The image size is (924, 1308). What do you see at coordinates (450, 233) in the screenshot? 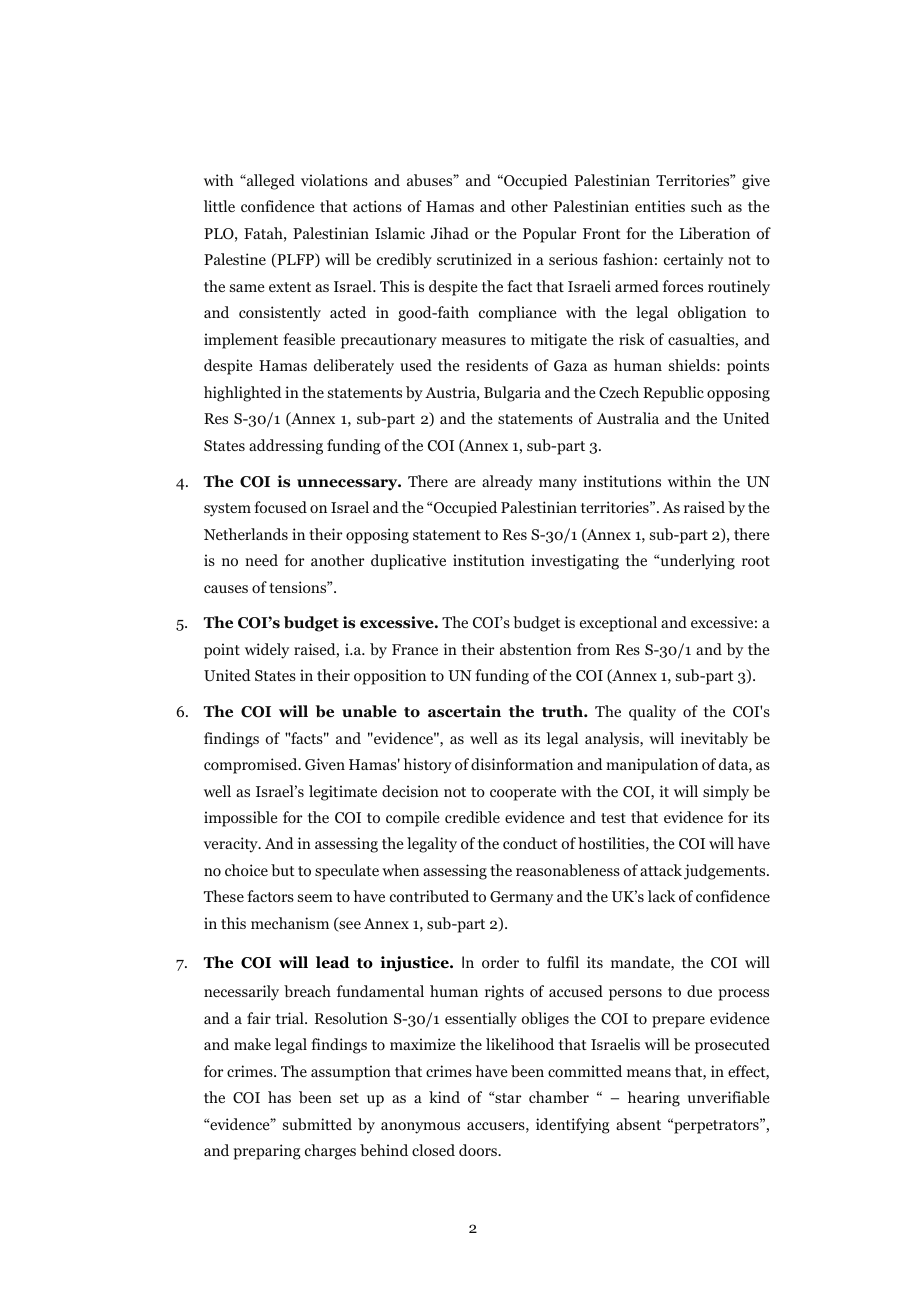
I see `Jihad` at bounding box center [450, 233].
